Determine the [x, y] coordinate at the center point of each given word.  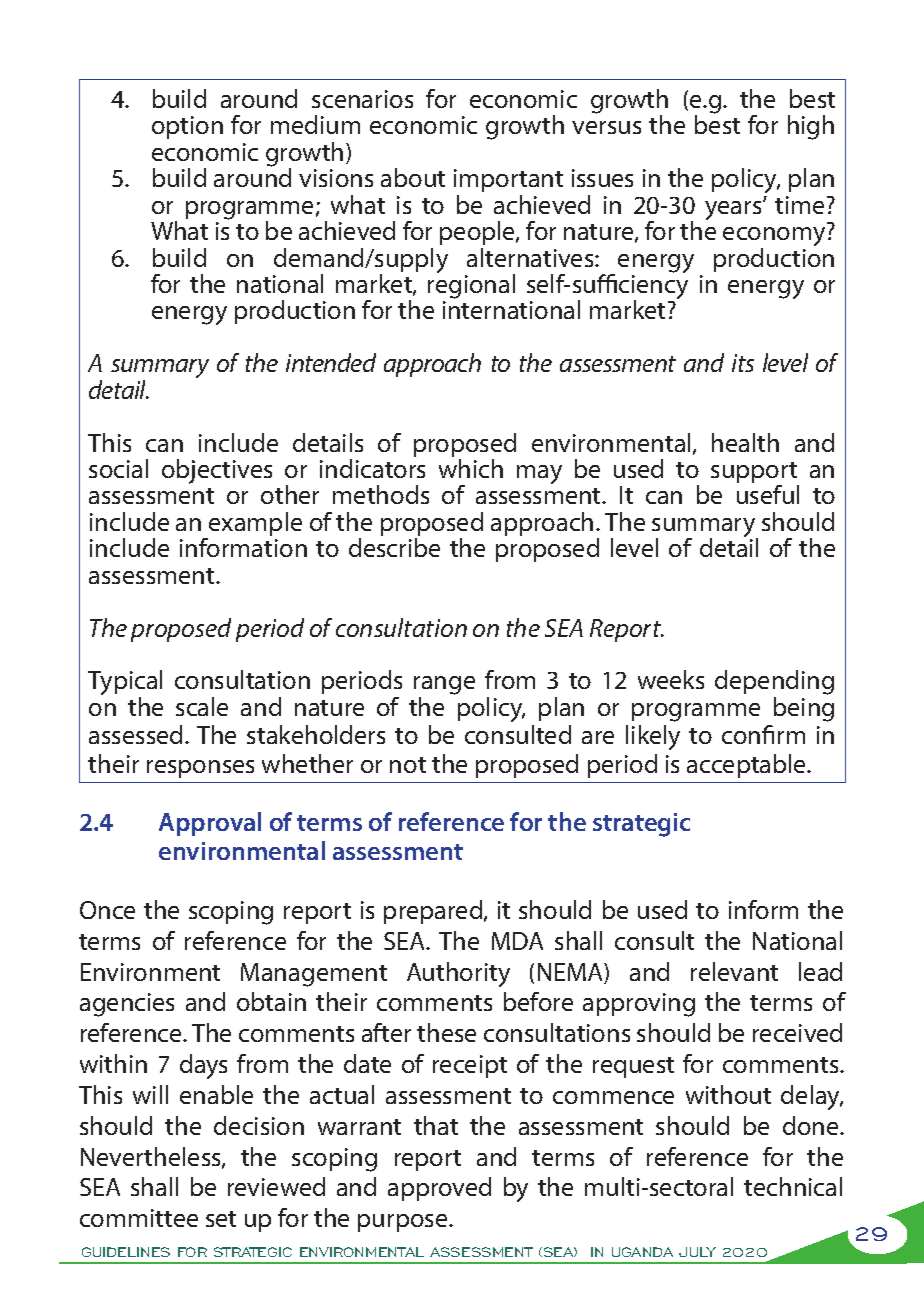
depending [774, 684]
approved [439, 1189]
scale [202, 706]
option [187, 127]
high [811, 127]
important [508, 180]
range [444, 687]
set [221, 1219]
